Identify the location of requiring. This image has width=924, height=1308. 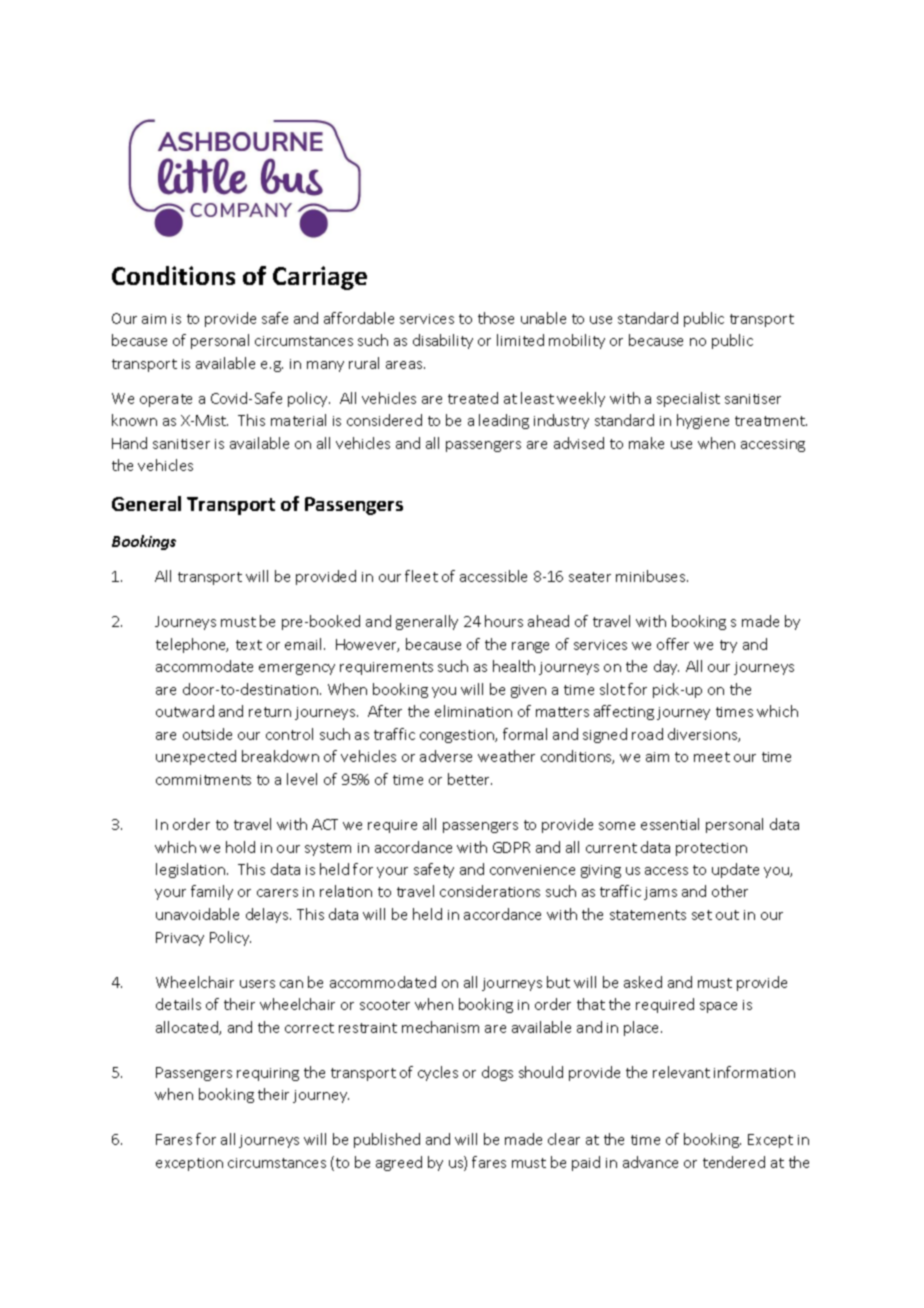
(268, 1074).
